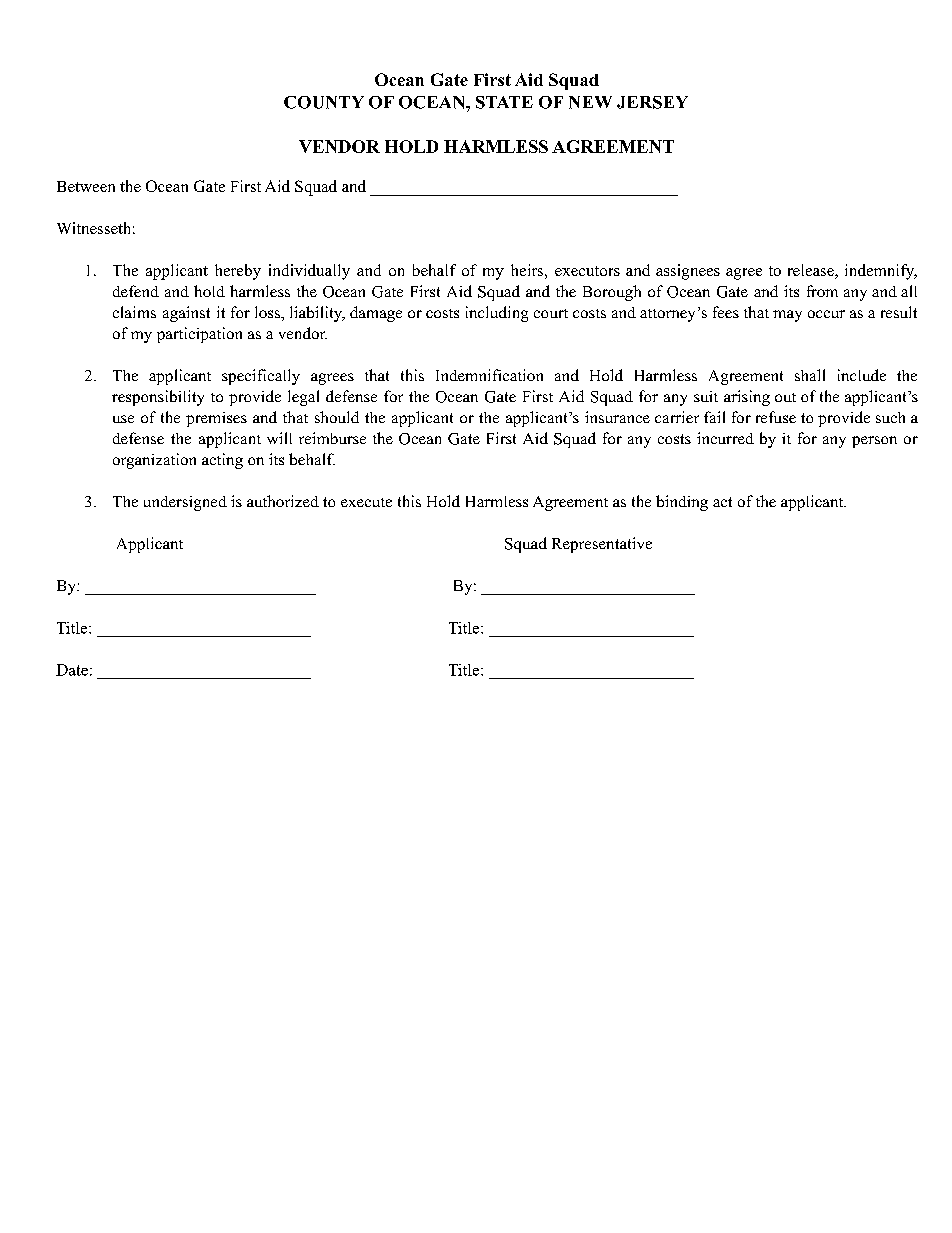 The image size is (952, 1233). I want to click on release, so click(812, 271).
